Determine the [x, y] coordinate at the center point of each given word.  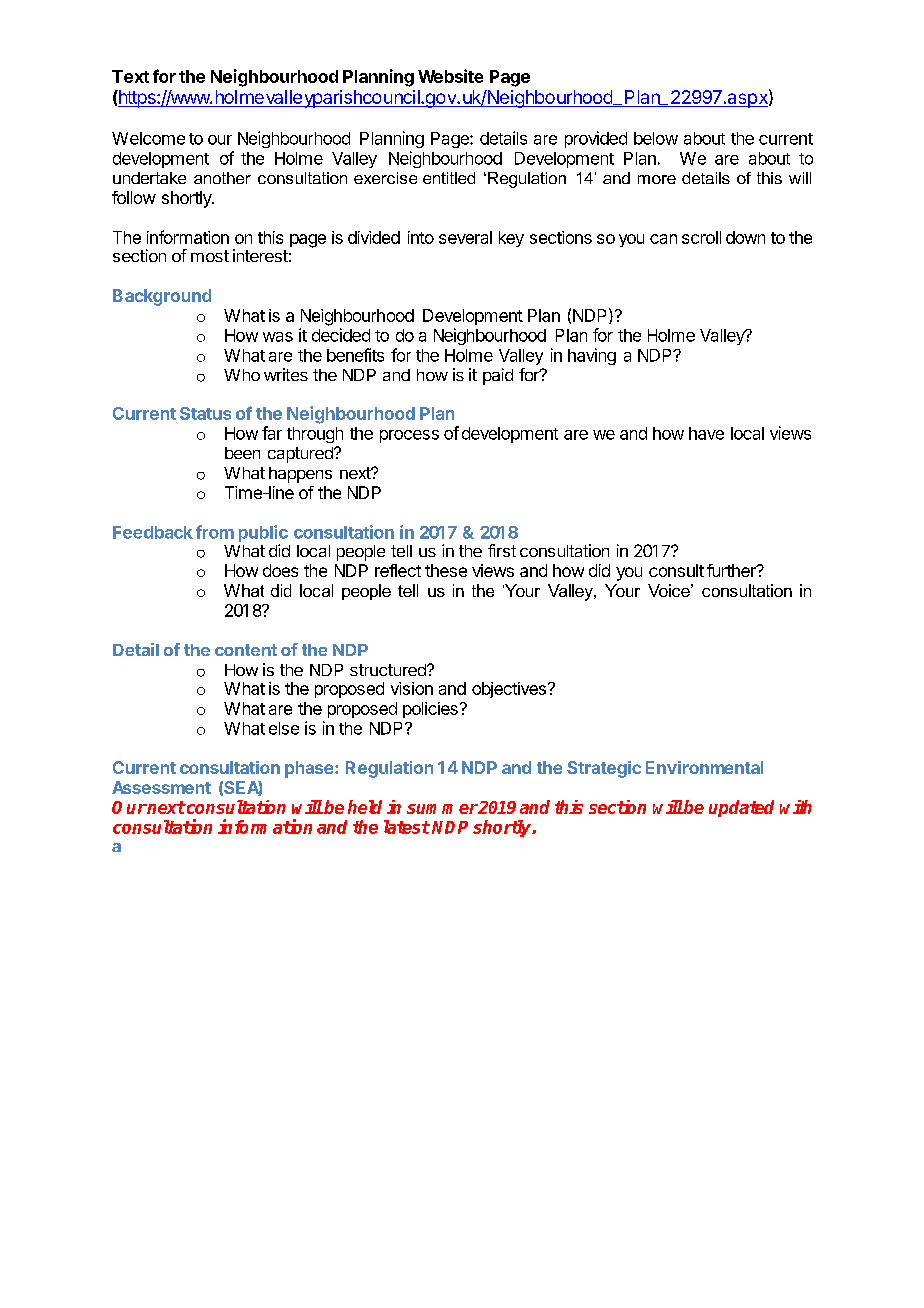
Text [130, 76]
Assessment [161, 787]
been [242, 453]
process [409, 436]
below [656, 138]
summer [442, 809]
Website [450, 76]
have [706, 433]
